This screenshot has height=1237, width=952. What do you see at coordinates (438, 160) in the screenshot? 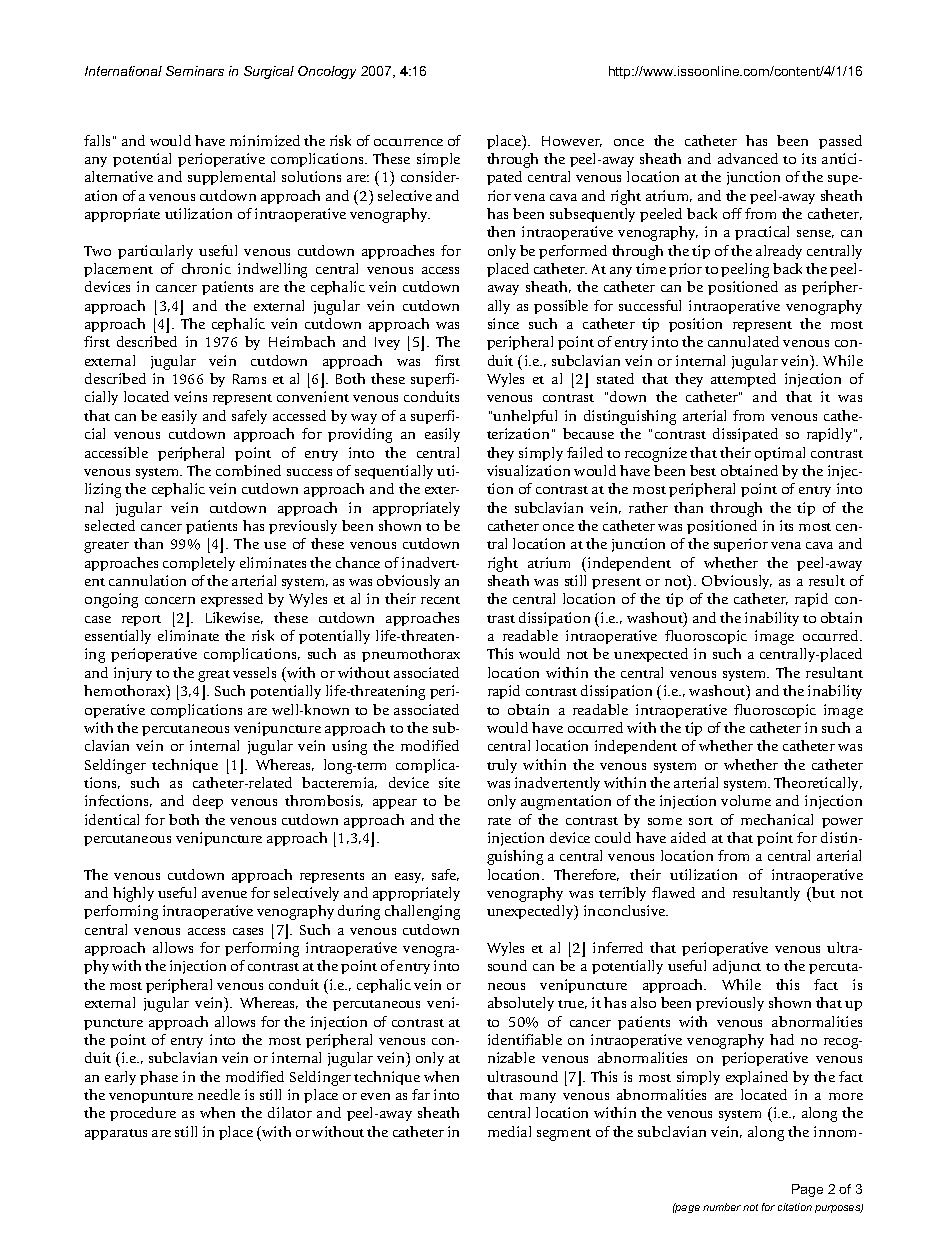
I see `simple` at bounding box center [438, 160].
